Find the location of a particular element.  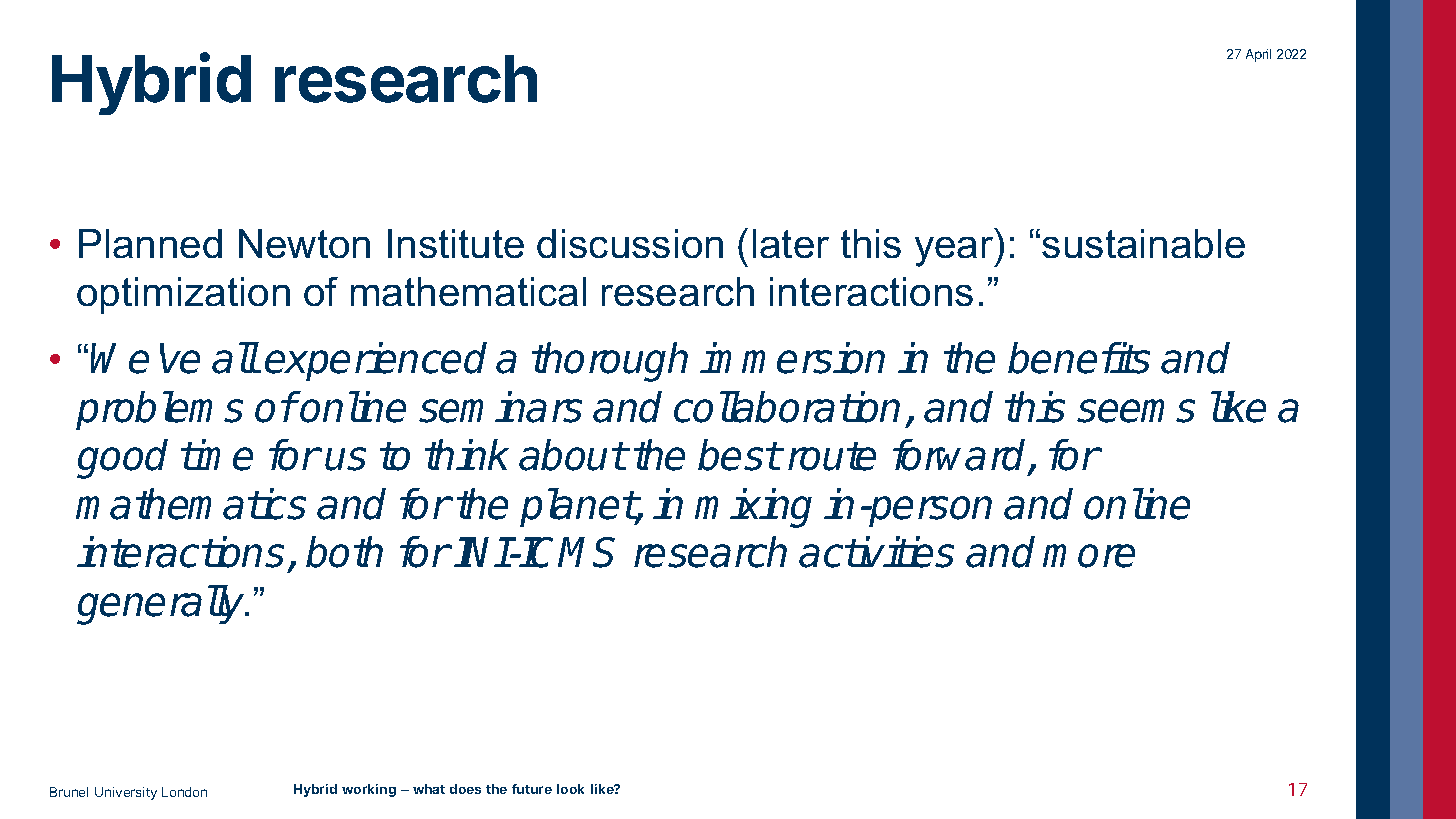

later is located at coordinates (791, 243).
